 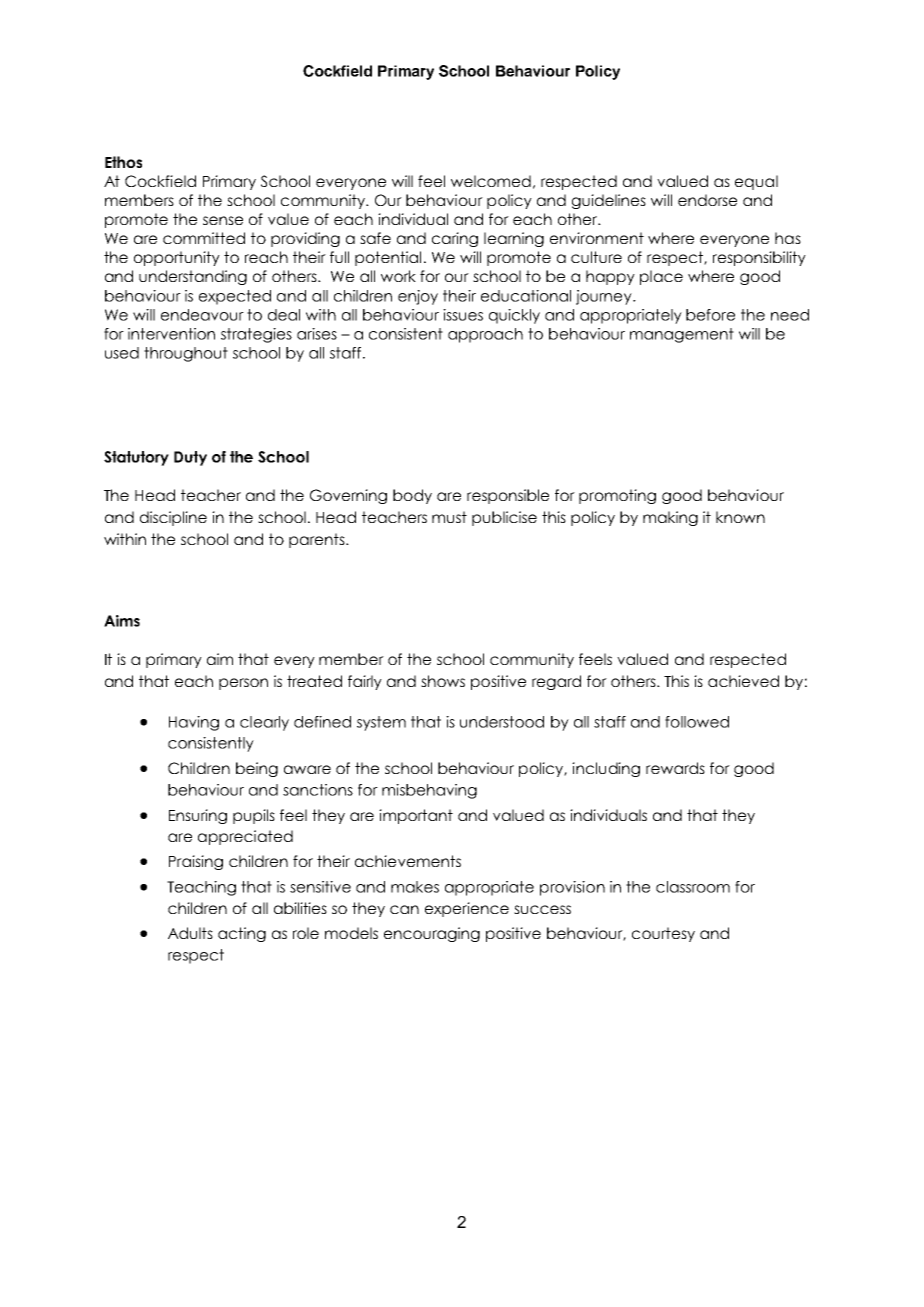 I want to click on sense, so click(x=223, y=220).
